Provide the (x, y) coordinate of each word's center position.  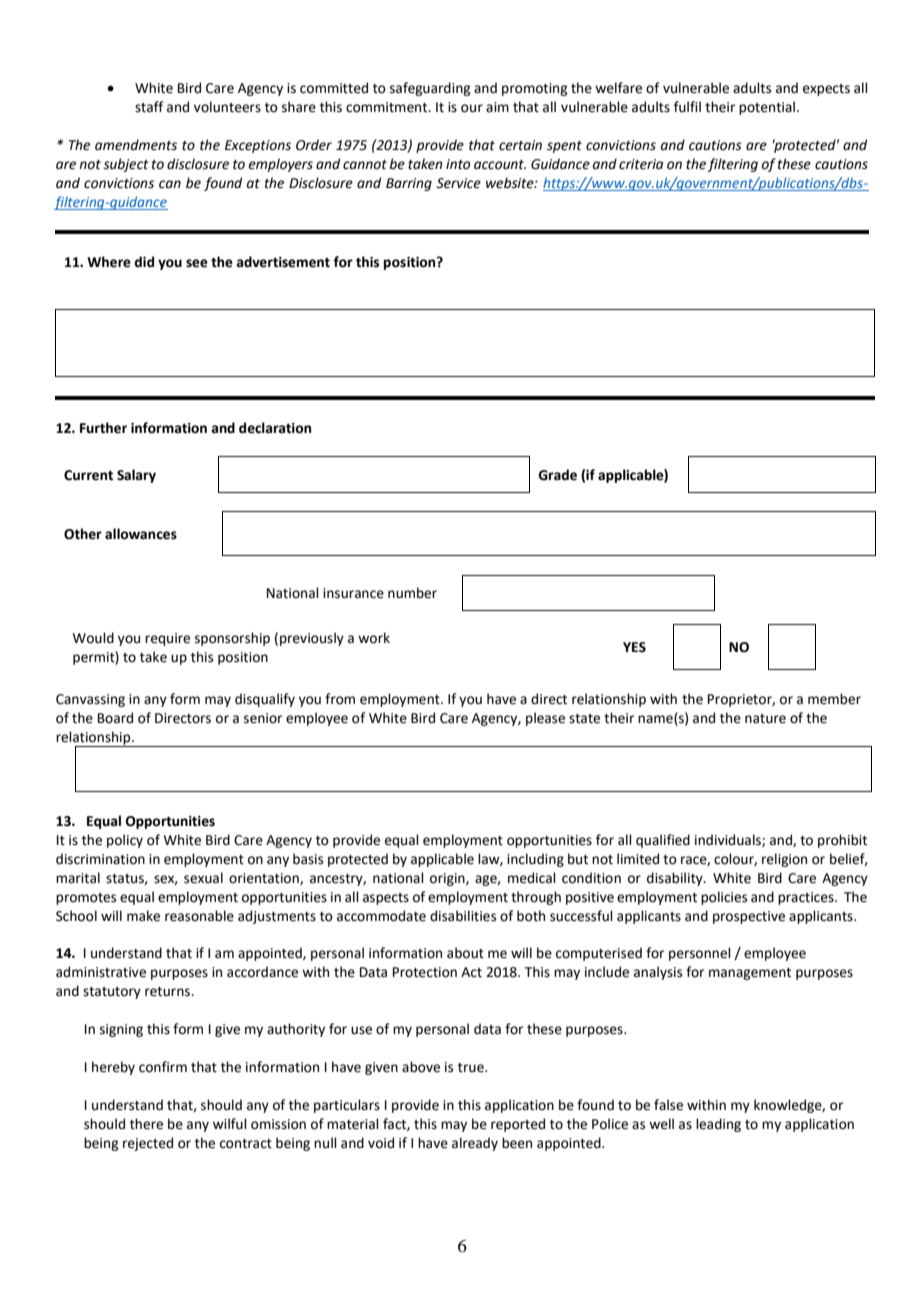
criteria (641, 164)
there (146, 1124)
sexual (203, 878)
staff (149, 107)
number (412, 593)
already (475, 1144)
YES (634, 647)
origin (448, 879)
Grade (557, 475)
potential (767, 108)
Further (103, 428)
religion (784, 860)
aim (497, 107)
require (167, 639)
